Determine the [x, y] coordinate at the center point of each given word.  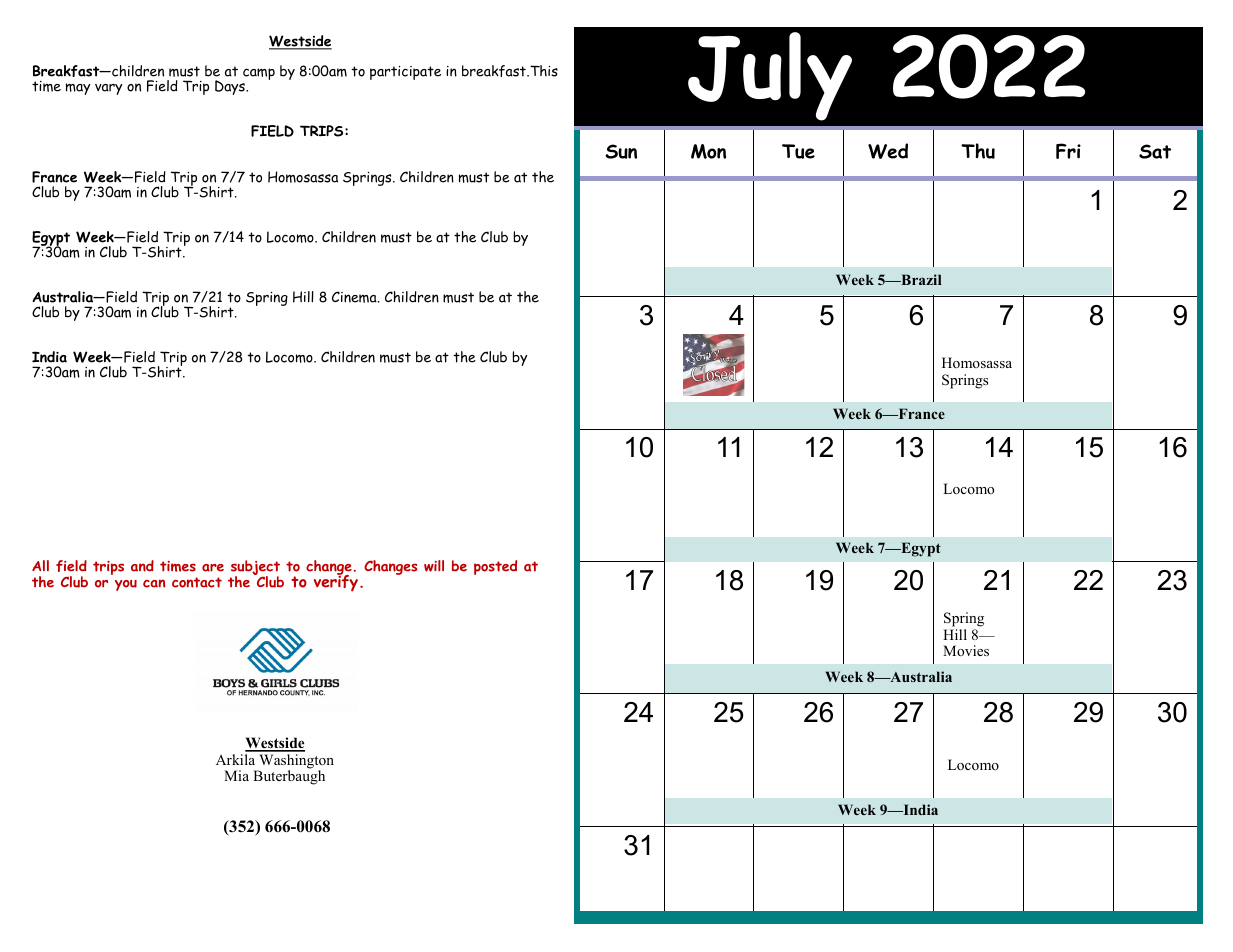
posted [495, 567]
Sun [621, 151]
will [434, 566]
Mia [236, 775]
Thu [978, 151]
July [770, 76]
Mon [708, 151]
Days [231, 87]
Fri [1068, 151]
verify [336, 582]
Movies [966, 650]
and [142, 566]
